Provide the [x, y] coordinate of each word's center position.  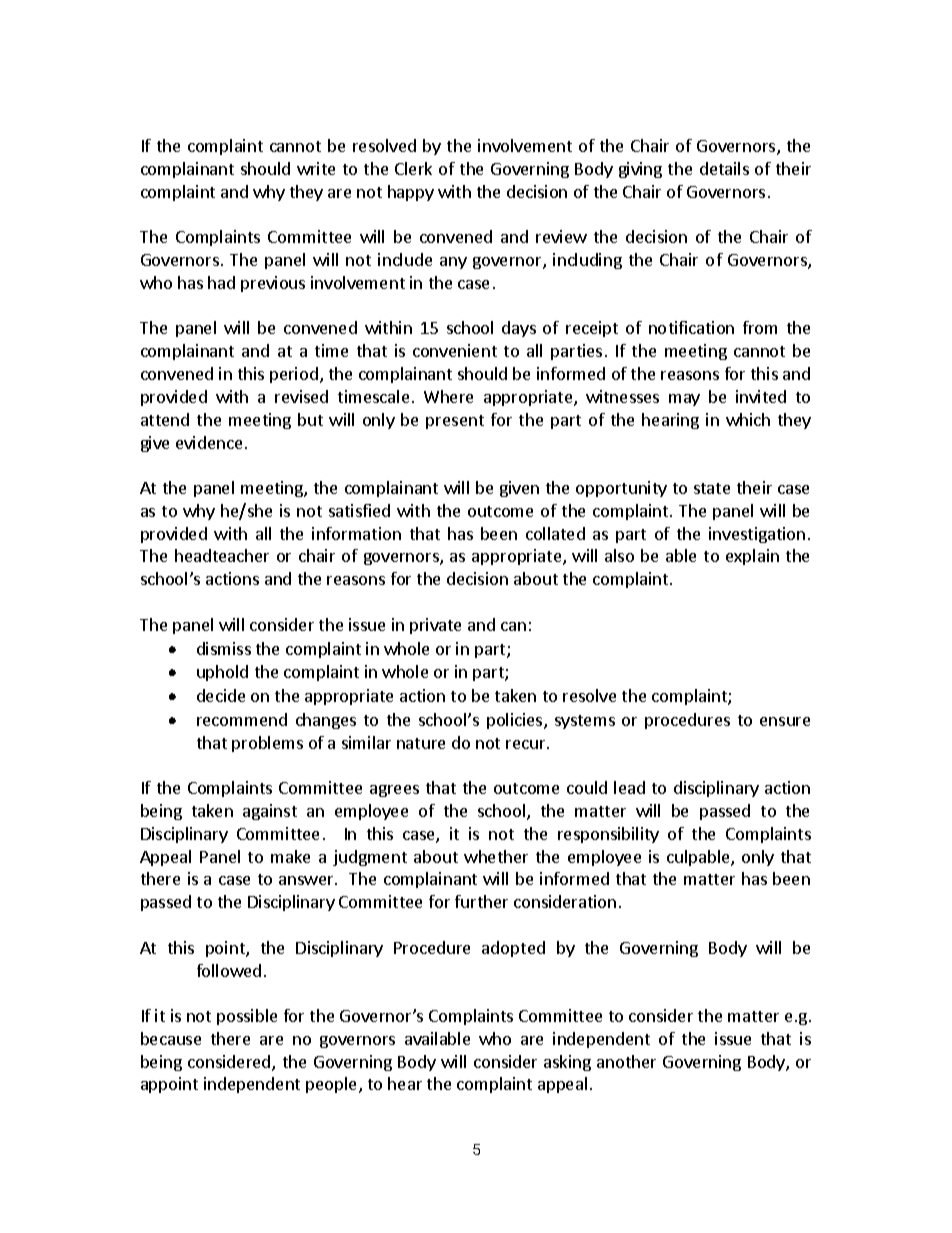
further [481, 901]
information [356, 533]
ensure [785, 721]
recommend [242, 719]
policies [516, 721]
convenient [455, 350]
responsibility [608, 835]
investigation [757, 535]
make [290, 856]
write [316, 168]
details [724, 168]
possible [247, 1017]
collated [555, 533]
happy [411, 193]
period [294, 375]
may [684, 400]
